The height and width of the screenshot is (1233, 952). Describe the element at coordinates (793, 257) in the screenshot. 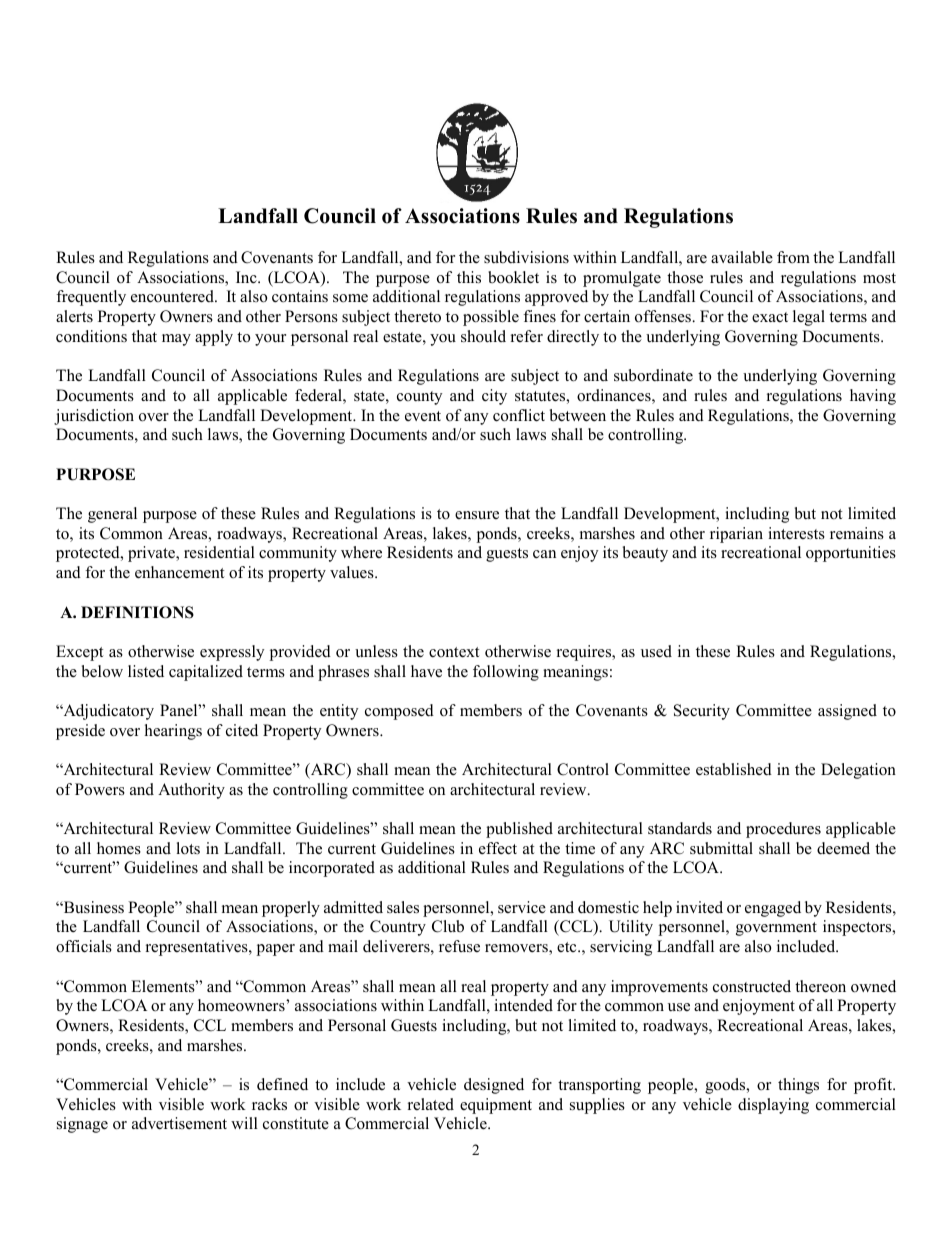

I see `from` at that location.
